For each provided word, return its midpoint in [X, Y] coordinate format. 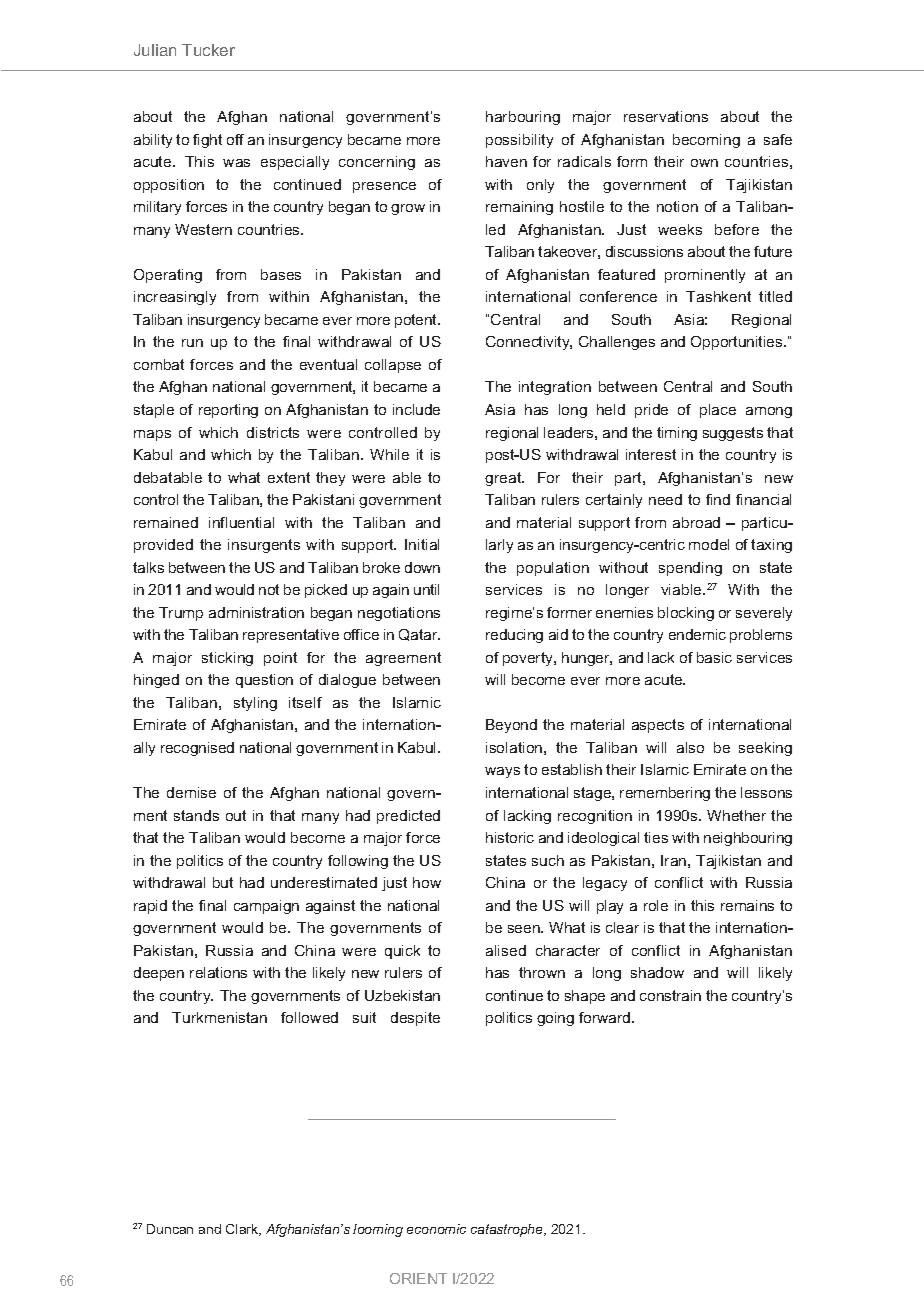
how [427, 882]
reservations [666, 116]
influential [241, 522]
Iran [673, 860]
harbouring [523, 118]
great [504, 479]
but [223, 882]
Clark [243, 1230]
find [718, 499]
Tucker [208, 50]
